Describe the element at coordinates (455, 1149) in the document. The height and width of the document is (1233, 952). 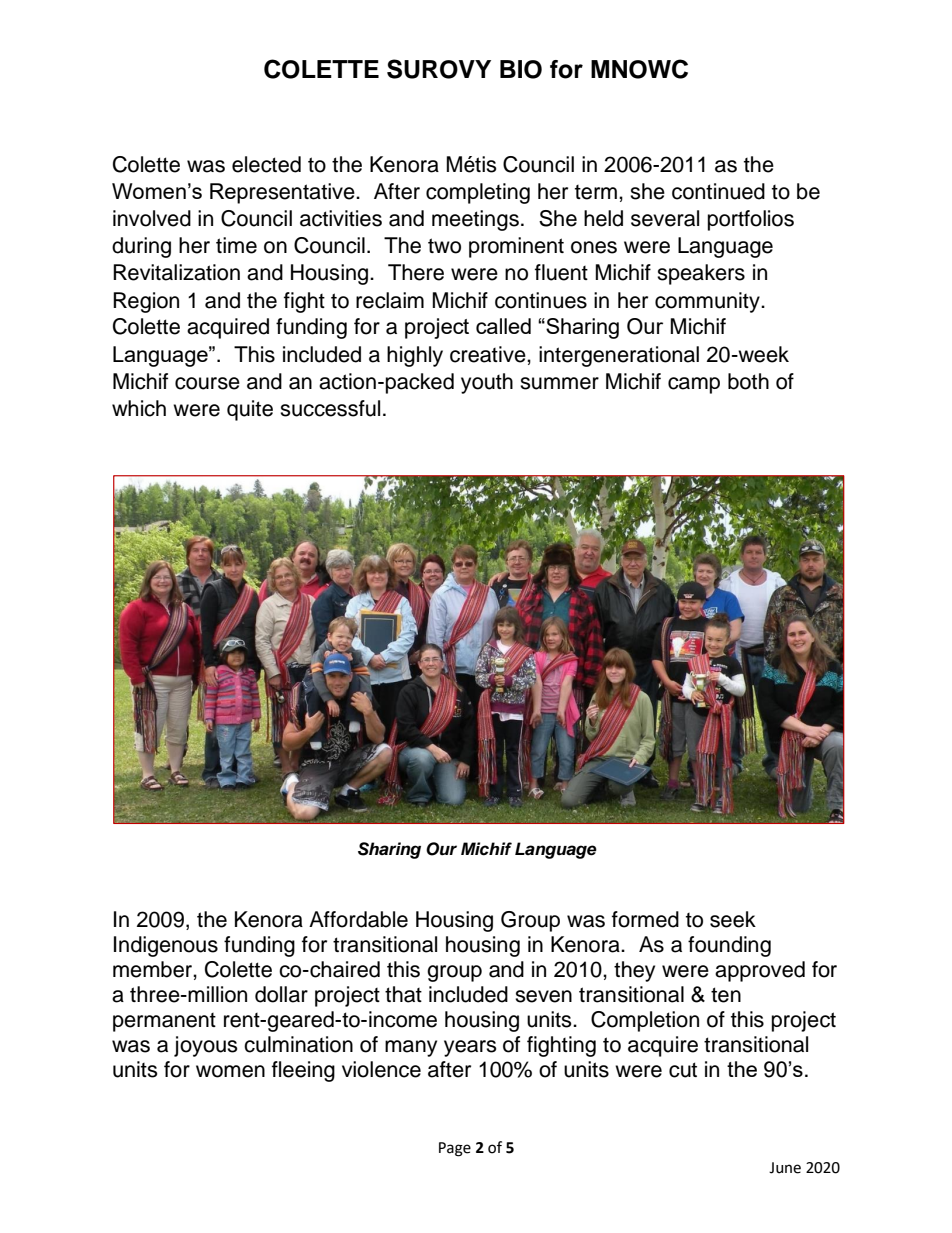
I see `Page` at that location.
